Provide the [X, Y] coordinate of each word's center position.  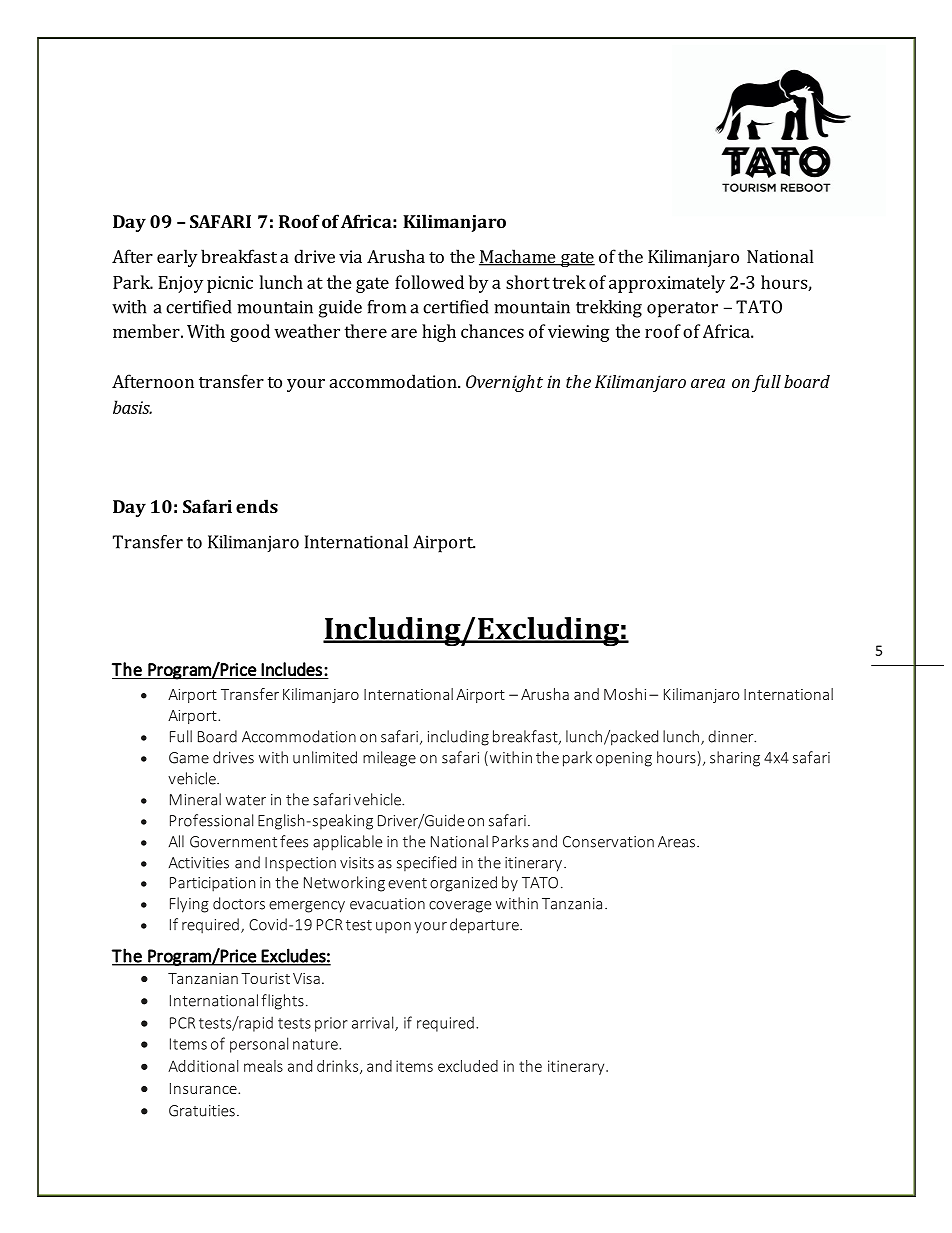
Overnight [504, 383]
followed [429, 282]
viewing [578, 333]
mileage [389, 759]
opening [624, 759]
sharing [735, 759]
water [246, 800]
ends [257, 506]
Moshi [625, 694]
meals [263, 1066]
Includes [291, 669]
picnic [230, 284]
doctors [239, 903]
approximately [667, 284]
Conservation [608, 842]
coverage [460, 907]
